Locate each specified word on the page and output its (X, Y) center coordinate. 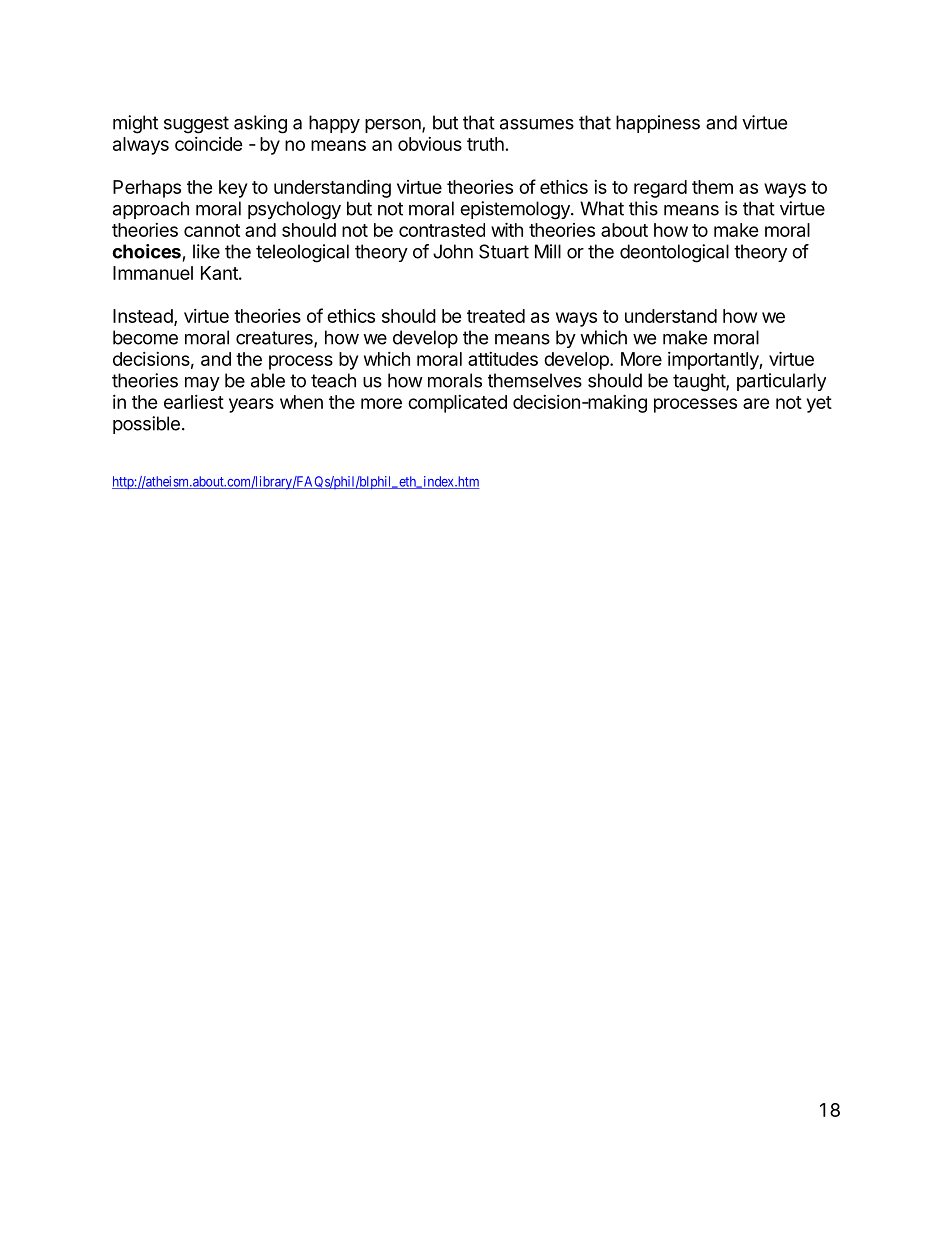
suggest (196, 125)
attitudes (503, 359)
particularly (781, 382)
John (453, 251)
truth (485, 144)
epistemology (516, 210)
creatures (275, 339)
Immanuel (153, 273)
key (233, 189)
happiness (658, 124)
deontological (674, 253)
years (251, 405)
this (643, 208)
